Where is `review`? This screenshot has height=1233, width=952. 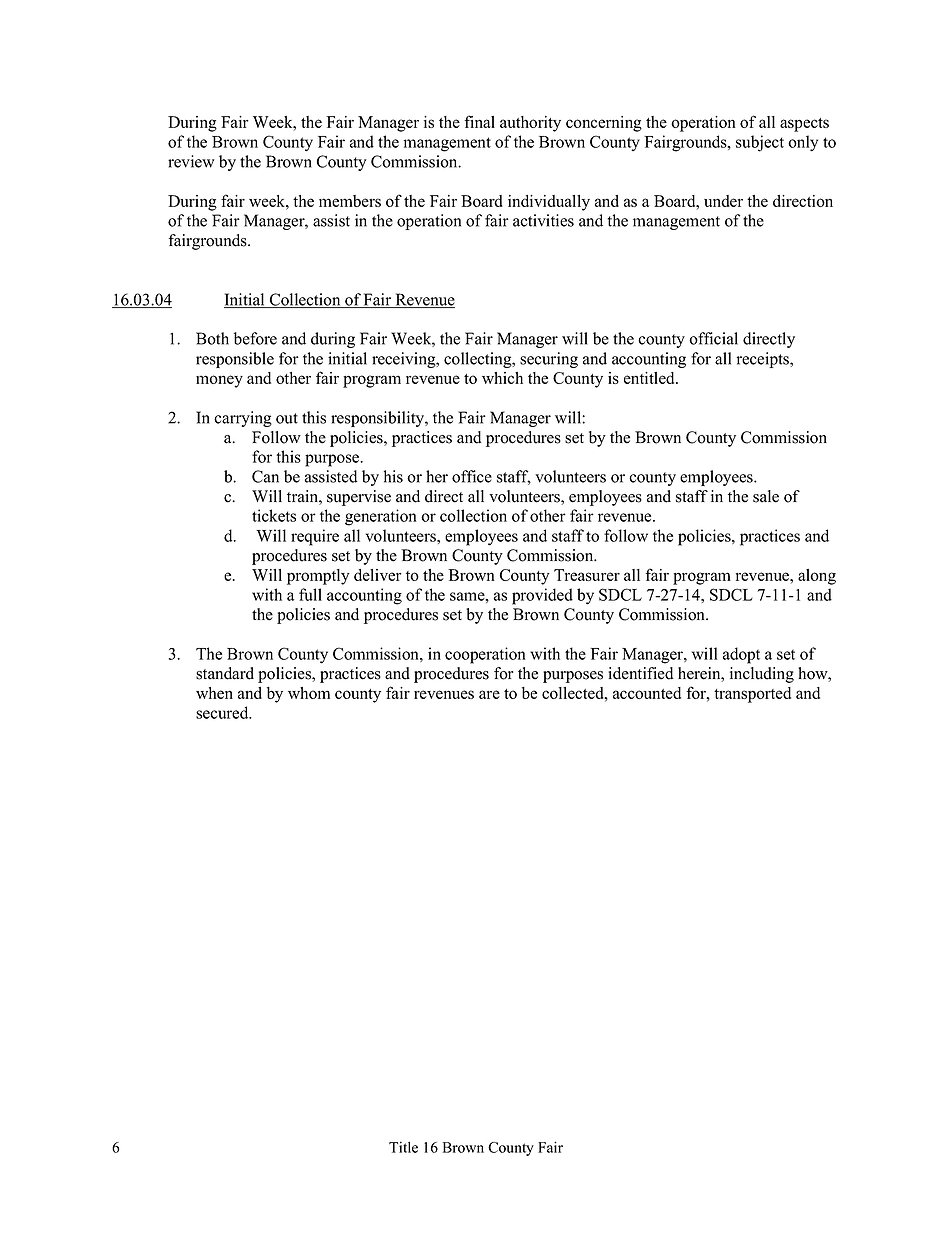
review is located at coordinates (191, 161).
